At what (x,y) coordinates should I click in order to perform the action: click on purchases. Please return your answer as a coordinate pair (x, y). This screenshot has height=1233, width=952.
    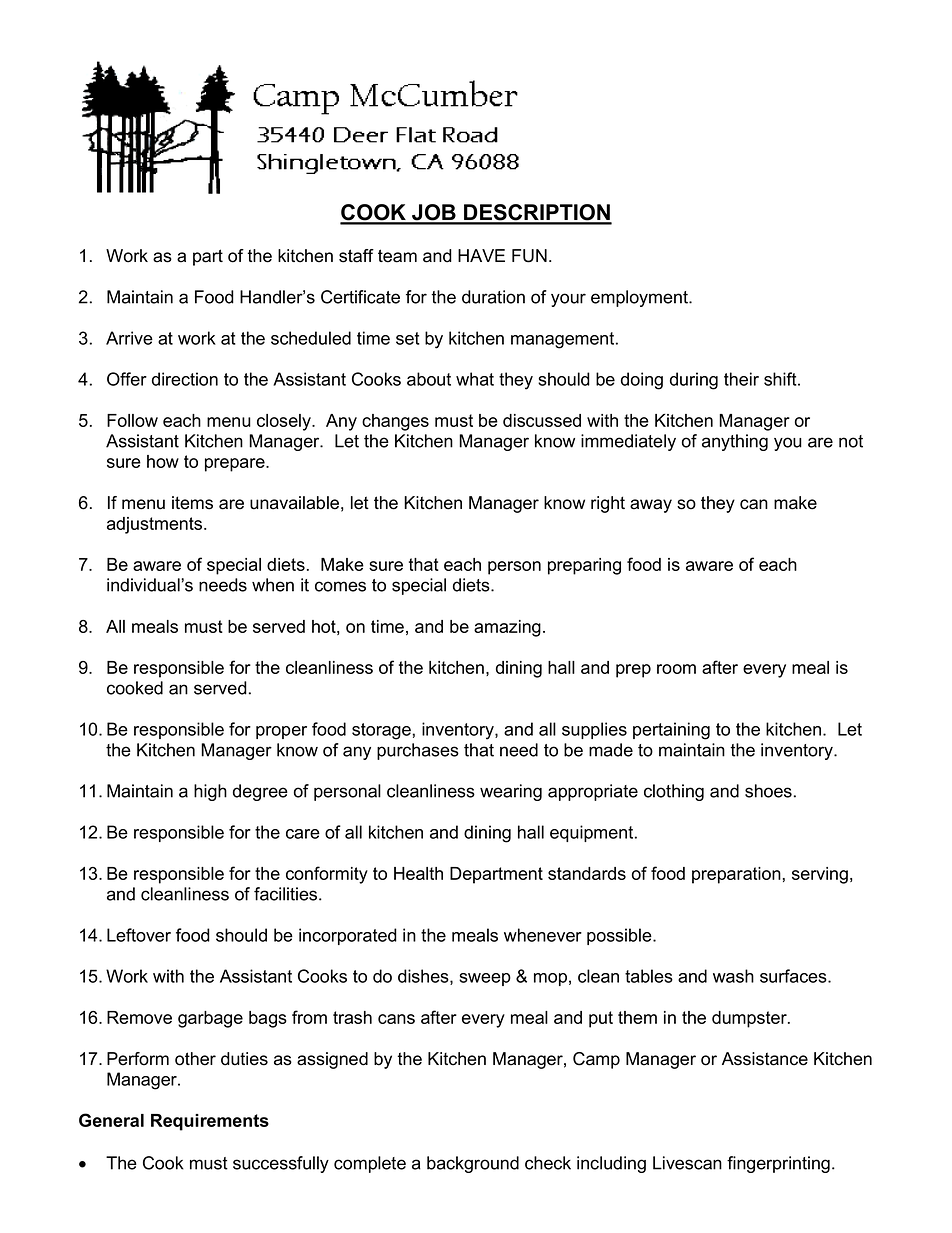
    Looking at the image, I should click on (418, 751).
